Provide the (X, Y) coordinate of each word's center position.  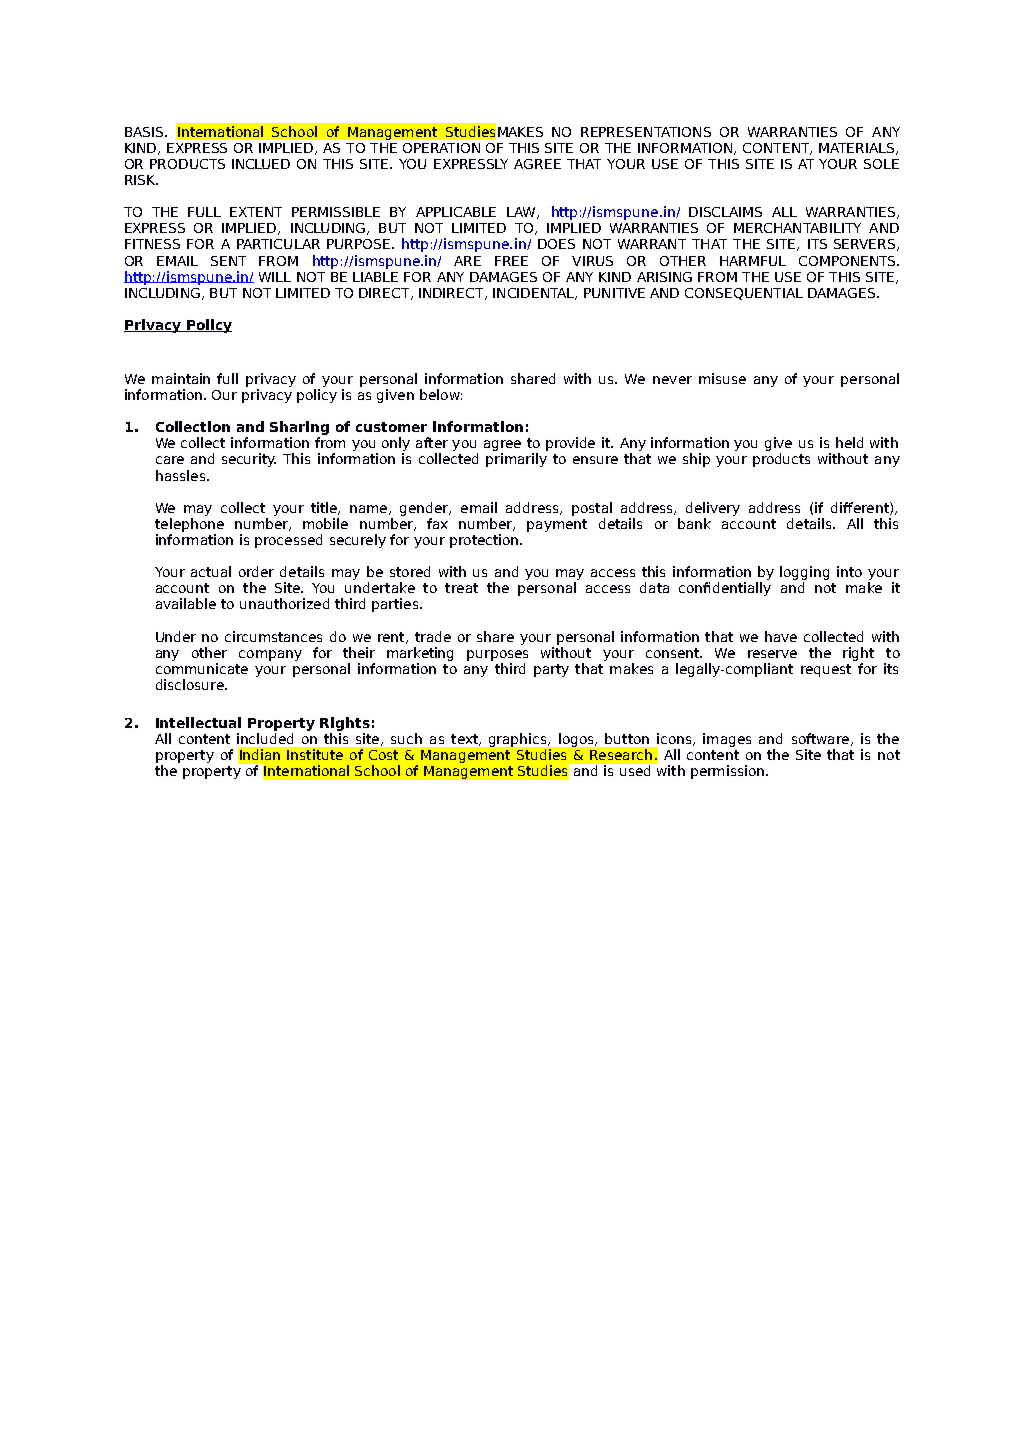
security (249, 460)
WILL (275, 277)
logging (804, 574)
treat (461, 588)
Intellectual (198, 722)
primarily (516, 460)
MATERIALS (858, 149)
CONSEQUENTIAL (744, 294)
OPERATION (441, 148)
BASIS (145, 132)
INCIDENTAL (535, 294)
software (820, 738)
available (186, 603)
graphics (519, 740)
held (849, 442)
